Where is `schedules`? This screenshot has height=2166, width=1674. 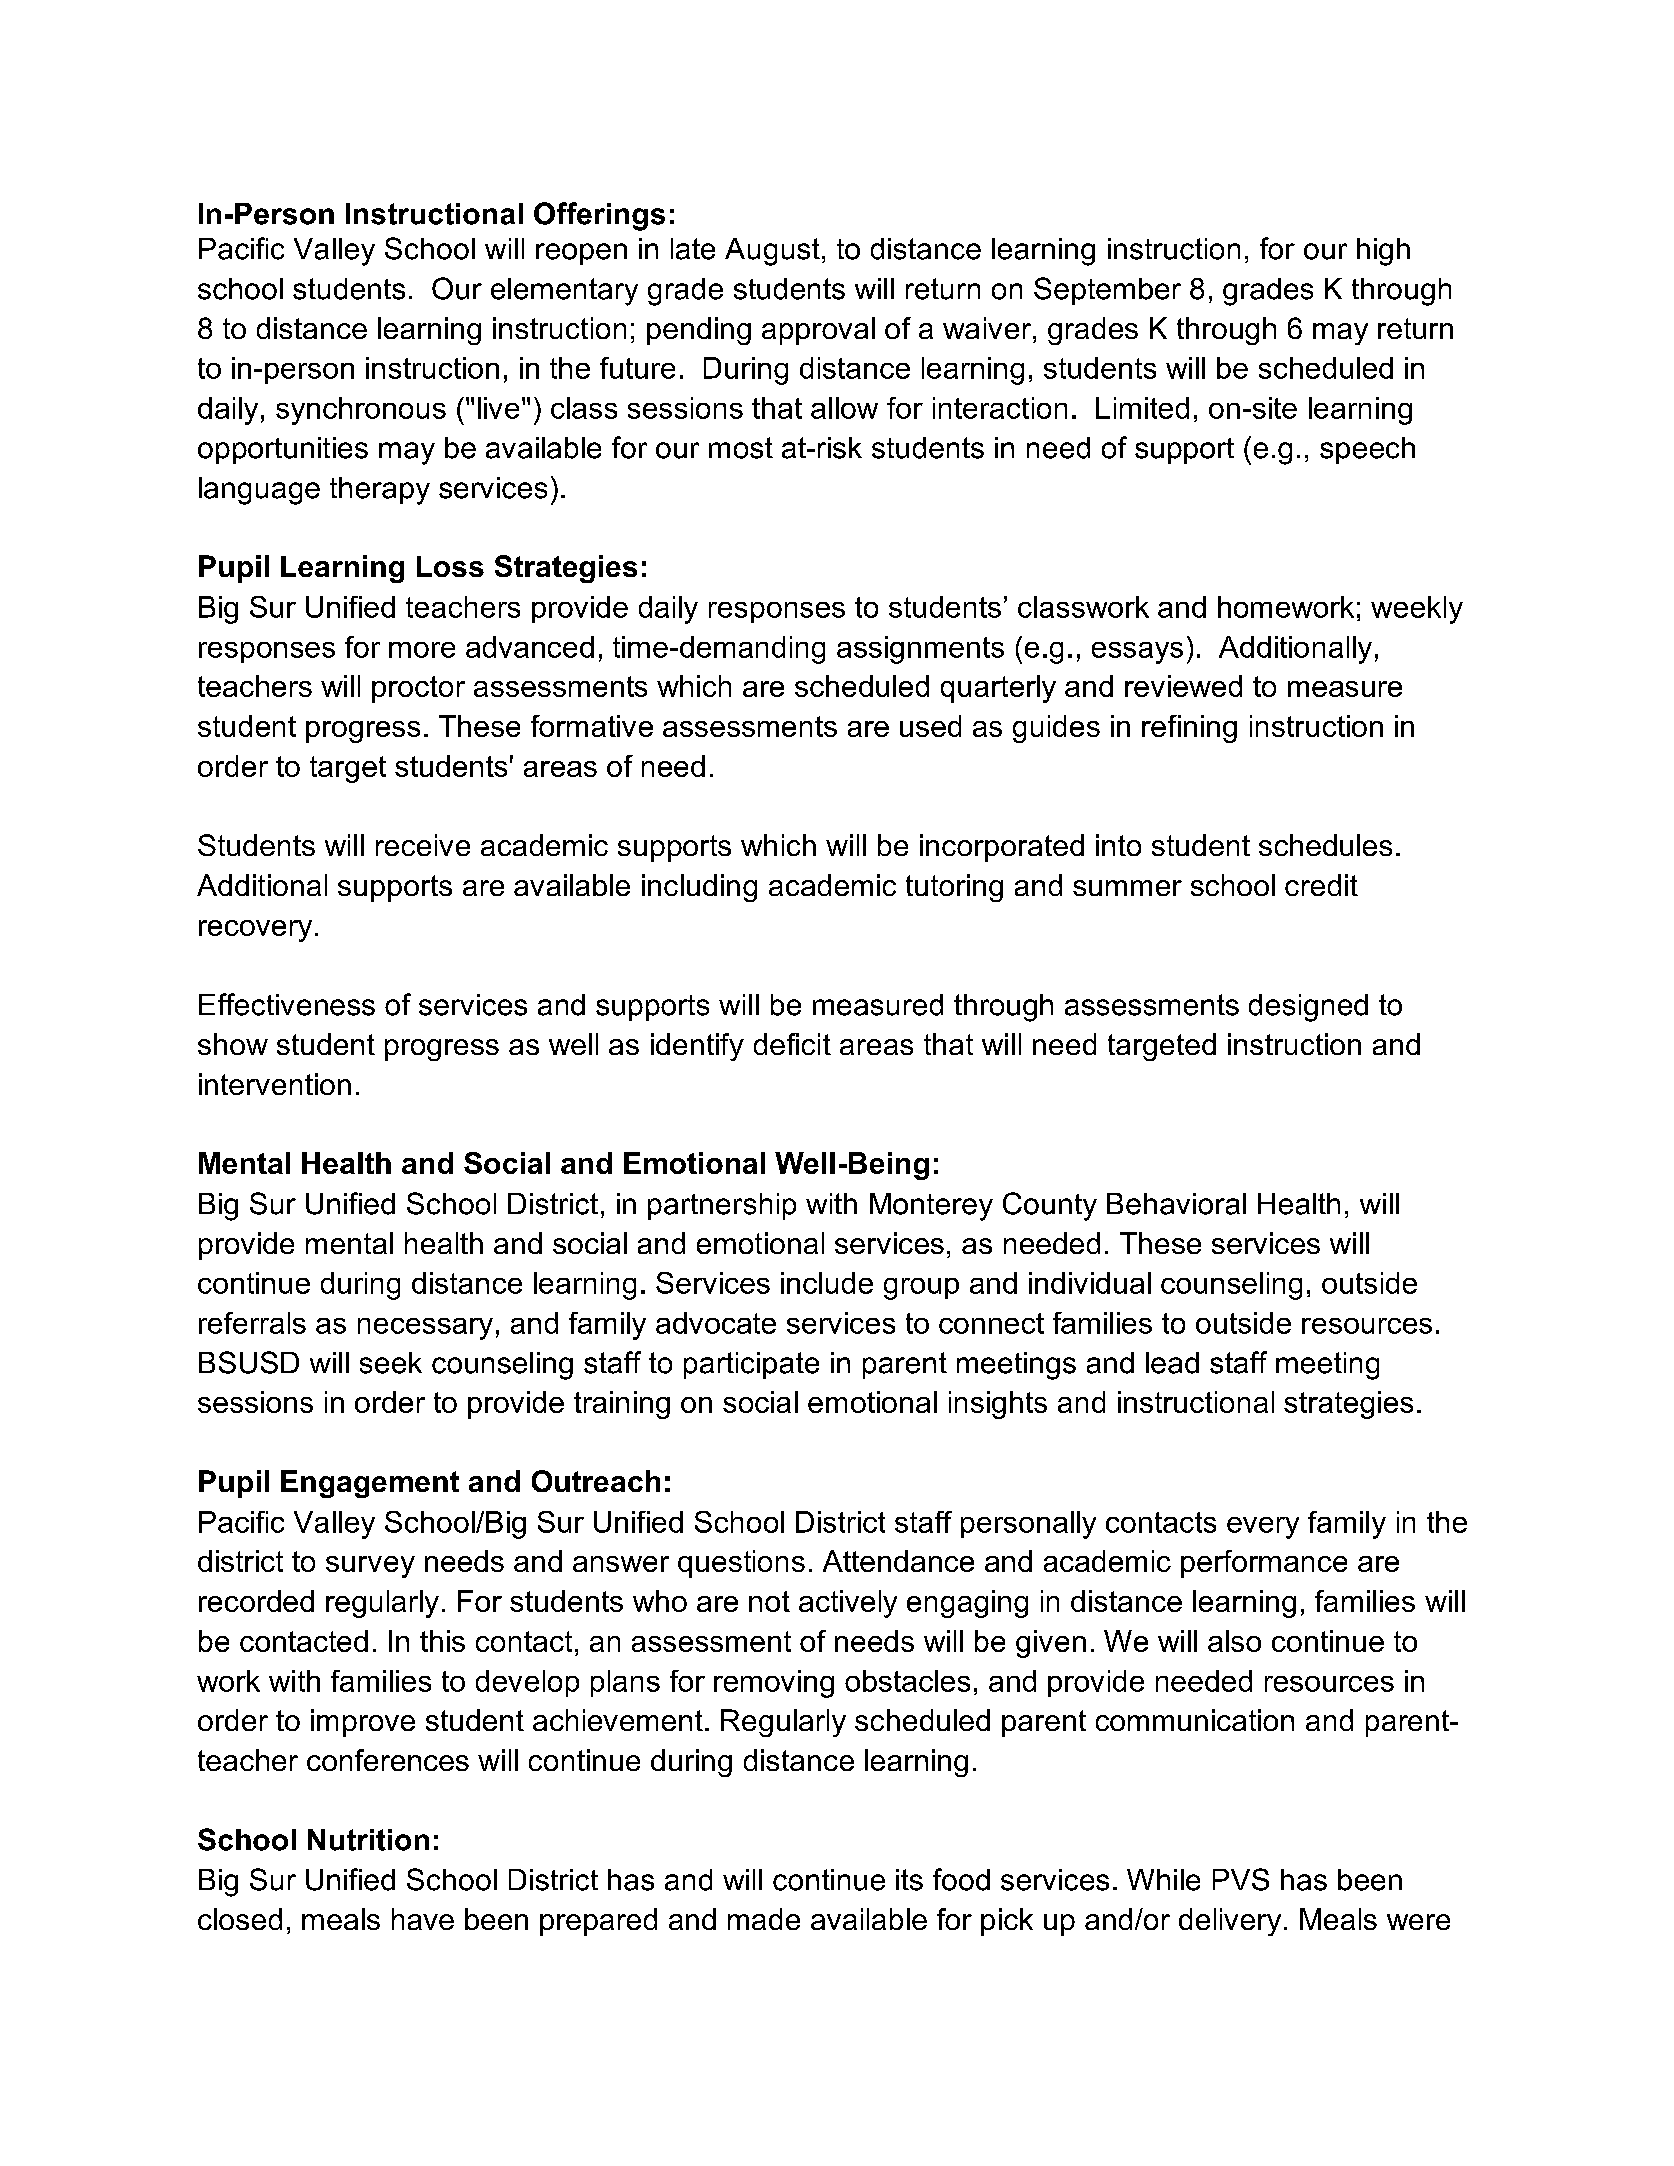 schedules is located at coordinates (1325, 845).
